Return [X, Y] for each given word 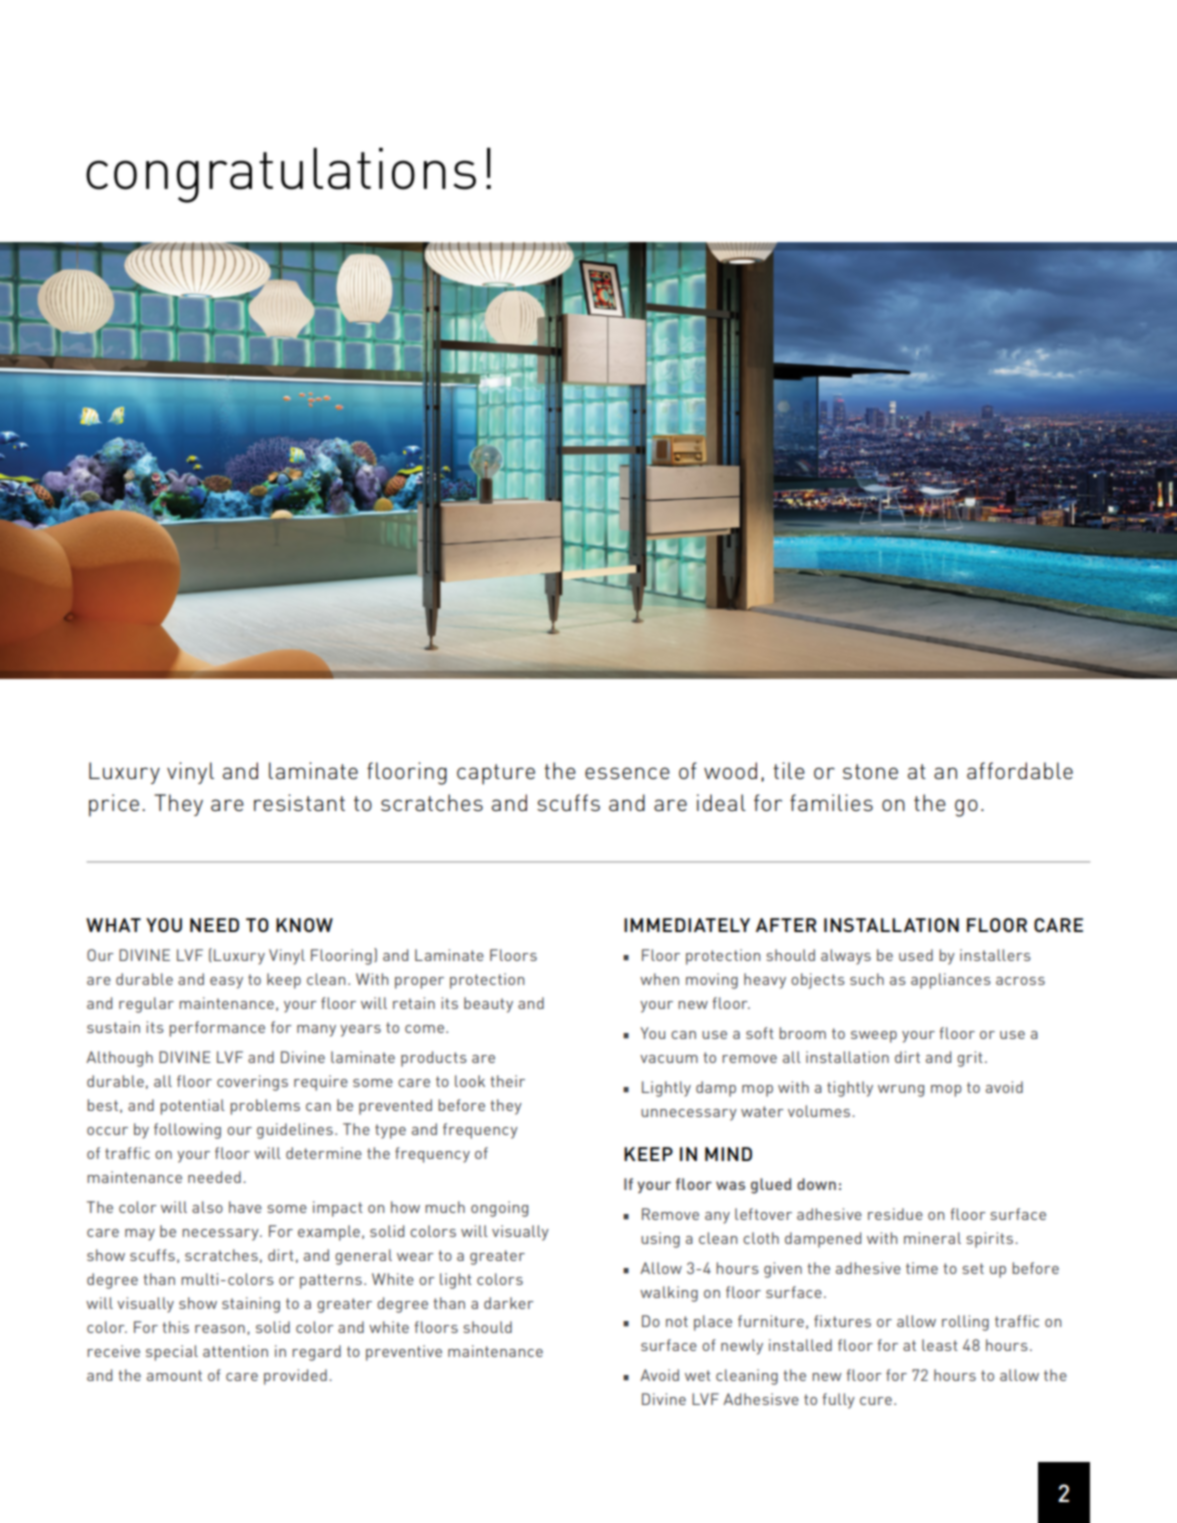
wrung [901, 1091]
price [114, 805]
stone [870, 771]
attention [235, 1351]
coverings [252, 1083]
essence [627, 773]
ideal [721, 802]
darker [509, 1303]
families [831, 802]
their [507, 1081]
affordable [1020, 770]
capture [496, 774]
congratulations [281, 175]
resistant [299, 802]
